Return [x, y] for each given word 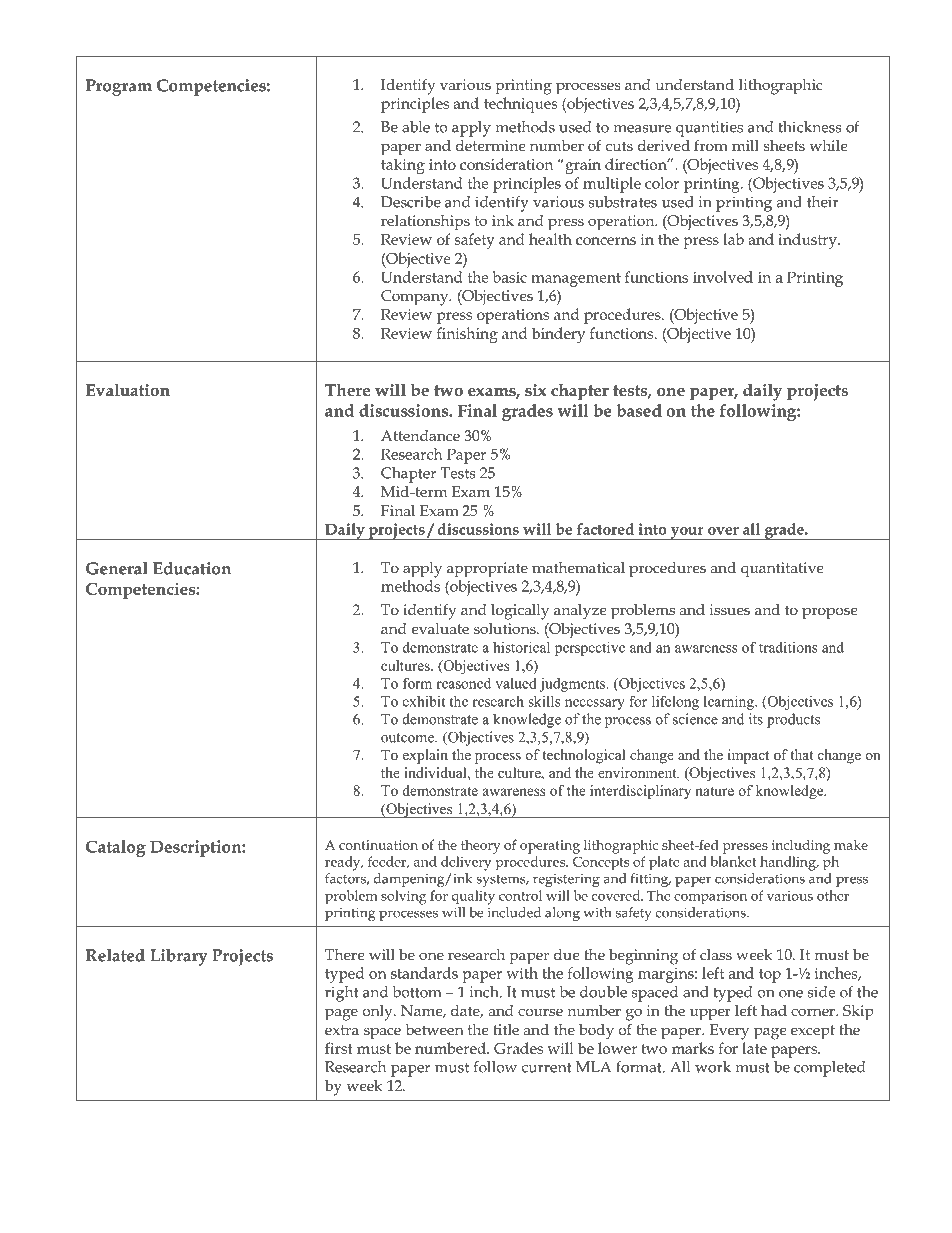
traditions [788, 647]
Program [119, 87]
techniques [521, 105]
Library [179, 957]
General [117, 568]
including [801, 846]
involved [723, 277]
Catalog [116, 848]
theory [481, 846]
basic [510, 277]
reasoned [463, 683]
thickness [810, 127]
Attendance [420, 435]
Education [192, 568]
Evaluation [128, 390]
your [687, 533]
